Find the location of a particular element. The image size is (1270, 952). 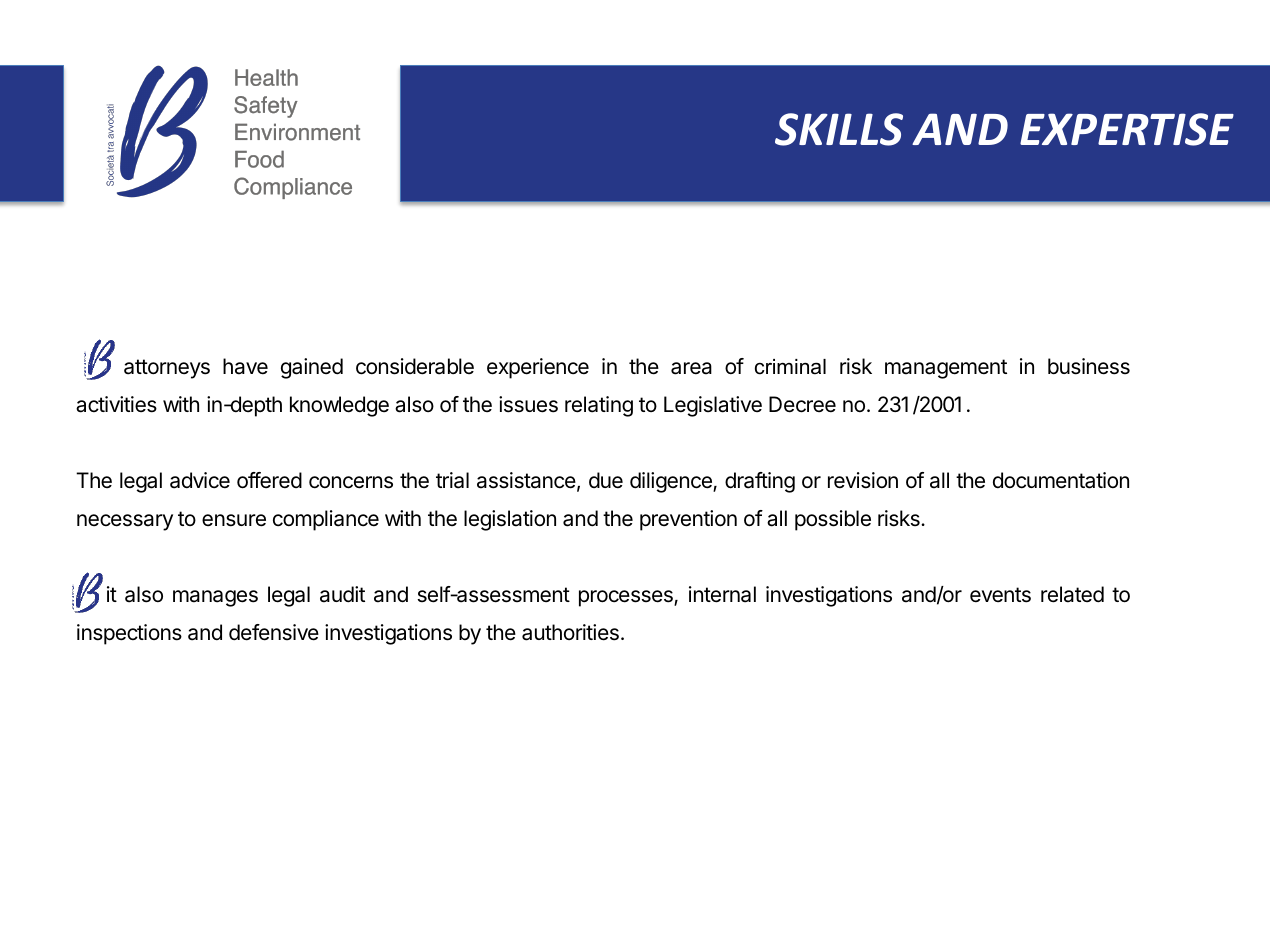

EXPERTISE is located at coordinates (1127, 129).
